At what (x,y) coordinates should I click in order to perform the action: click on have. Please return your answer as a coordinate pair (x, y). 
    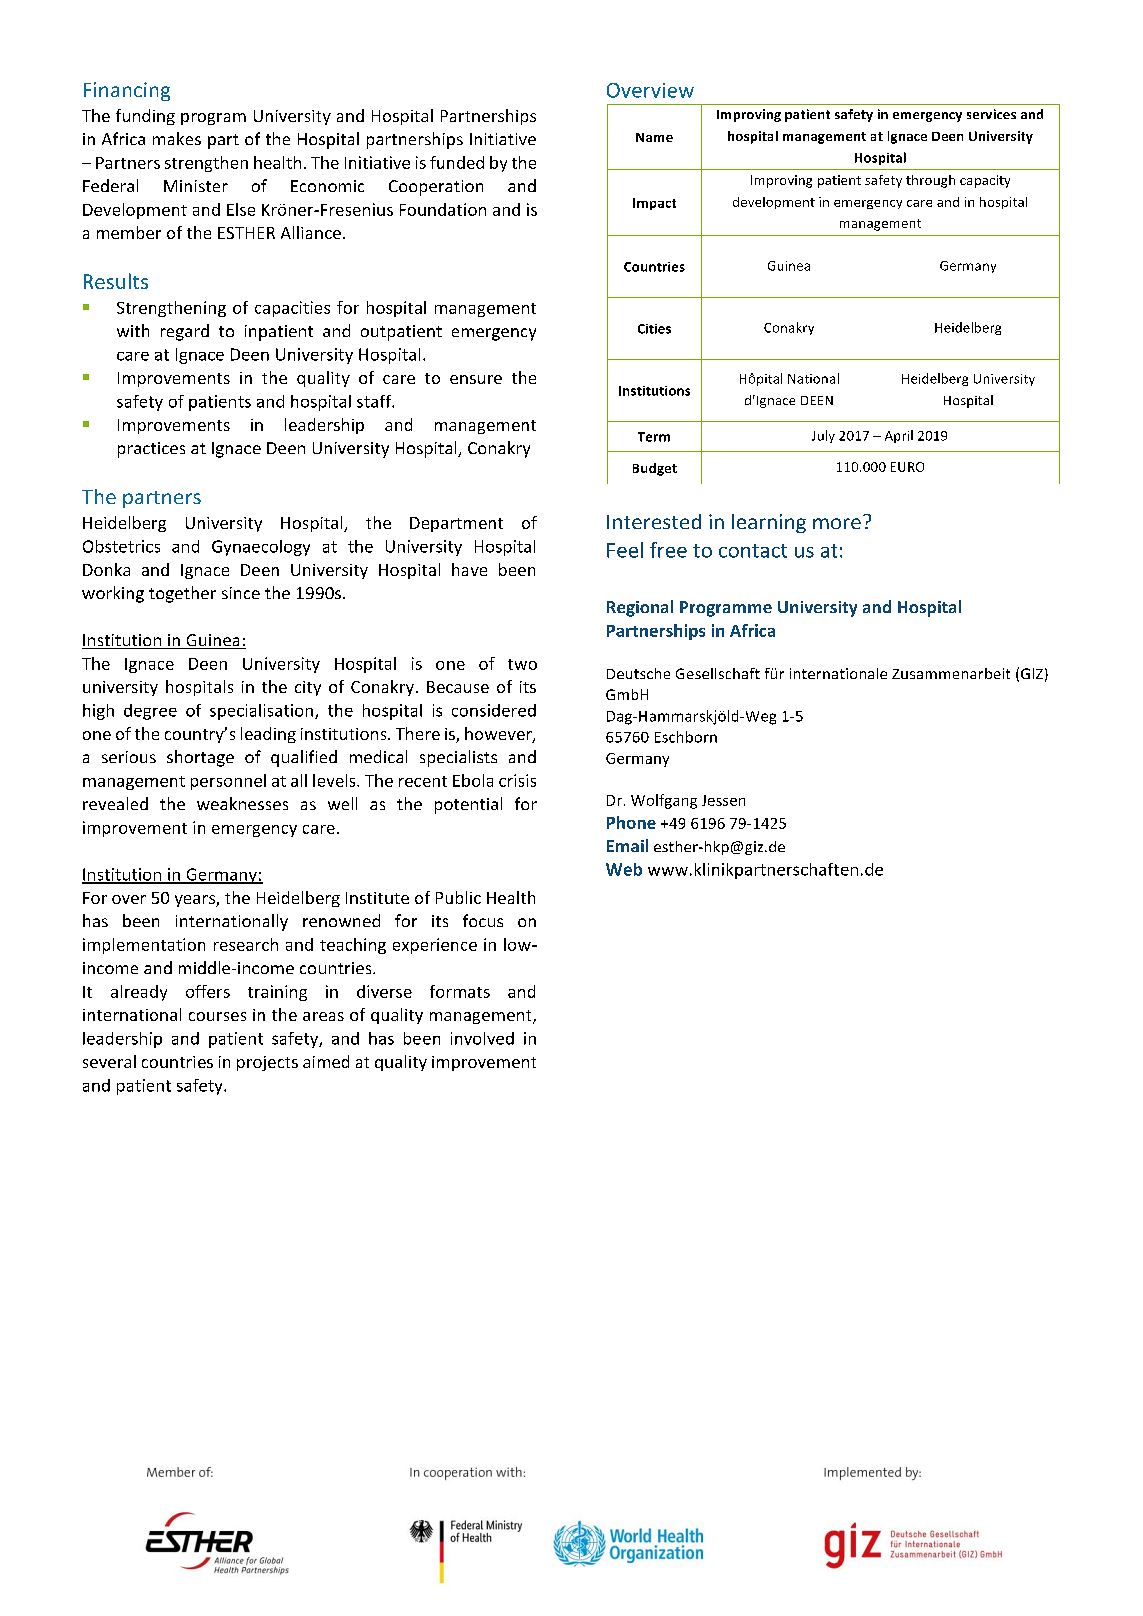
    Looking at the image, I should click on (469, 569).
